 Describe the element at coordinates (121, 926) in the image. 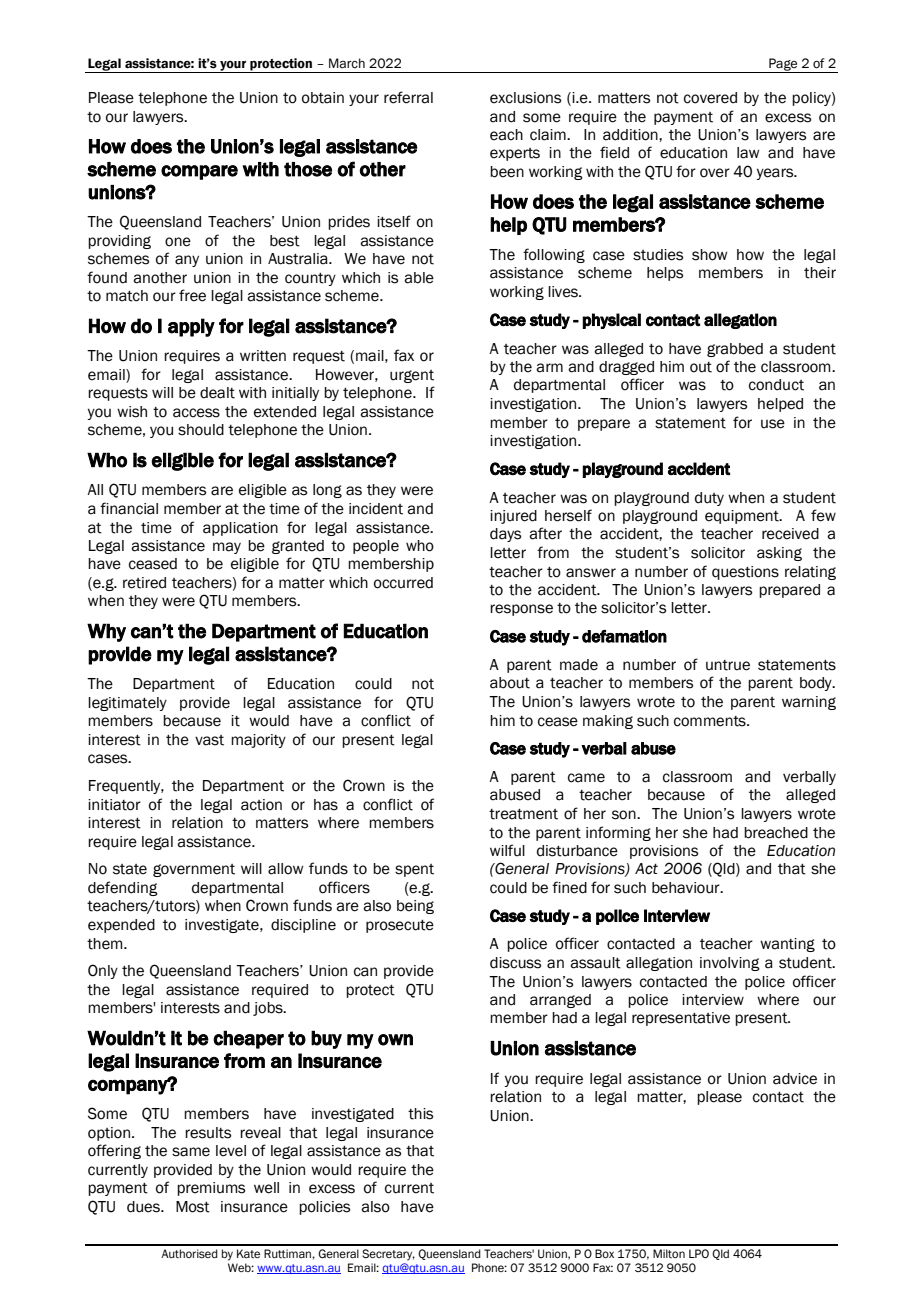

I see `expended` at that location.
